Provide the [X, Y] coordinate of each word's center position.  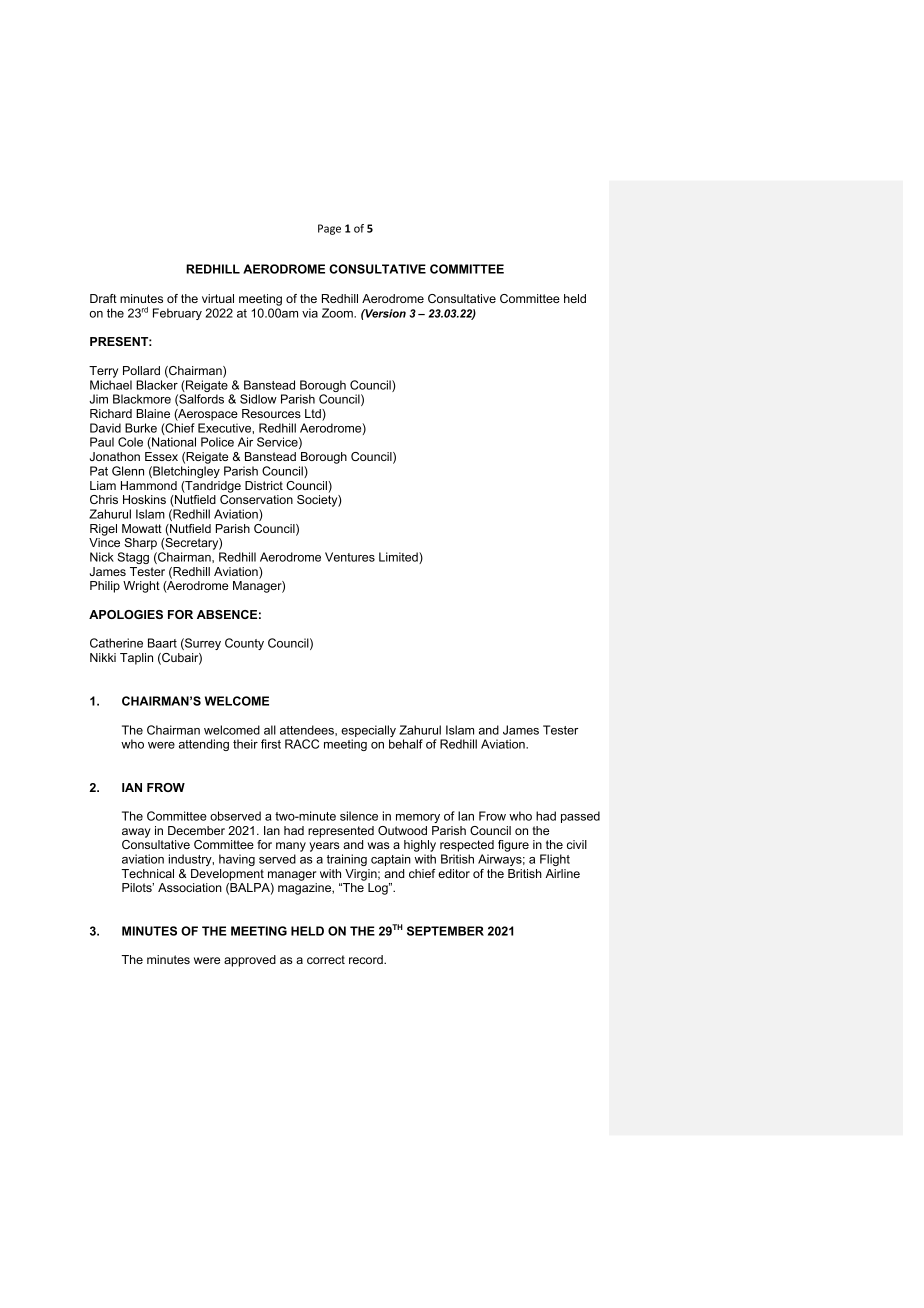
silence [359, 816]
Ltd [314, 415]
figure [513, 846]
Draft [103, 298]
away [136, 833]
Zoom [338, 313]
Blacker [157, 385]
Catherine [116, 643]
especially [368, 732]
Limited [399, 558]
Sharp [140, 544]
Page [329, 229]
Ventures [350, 557]
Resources [271, 413]
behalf [406, 744]
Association [190, 887]
